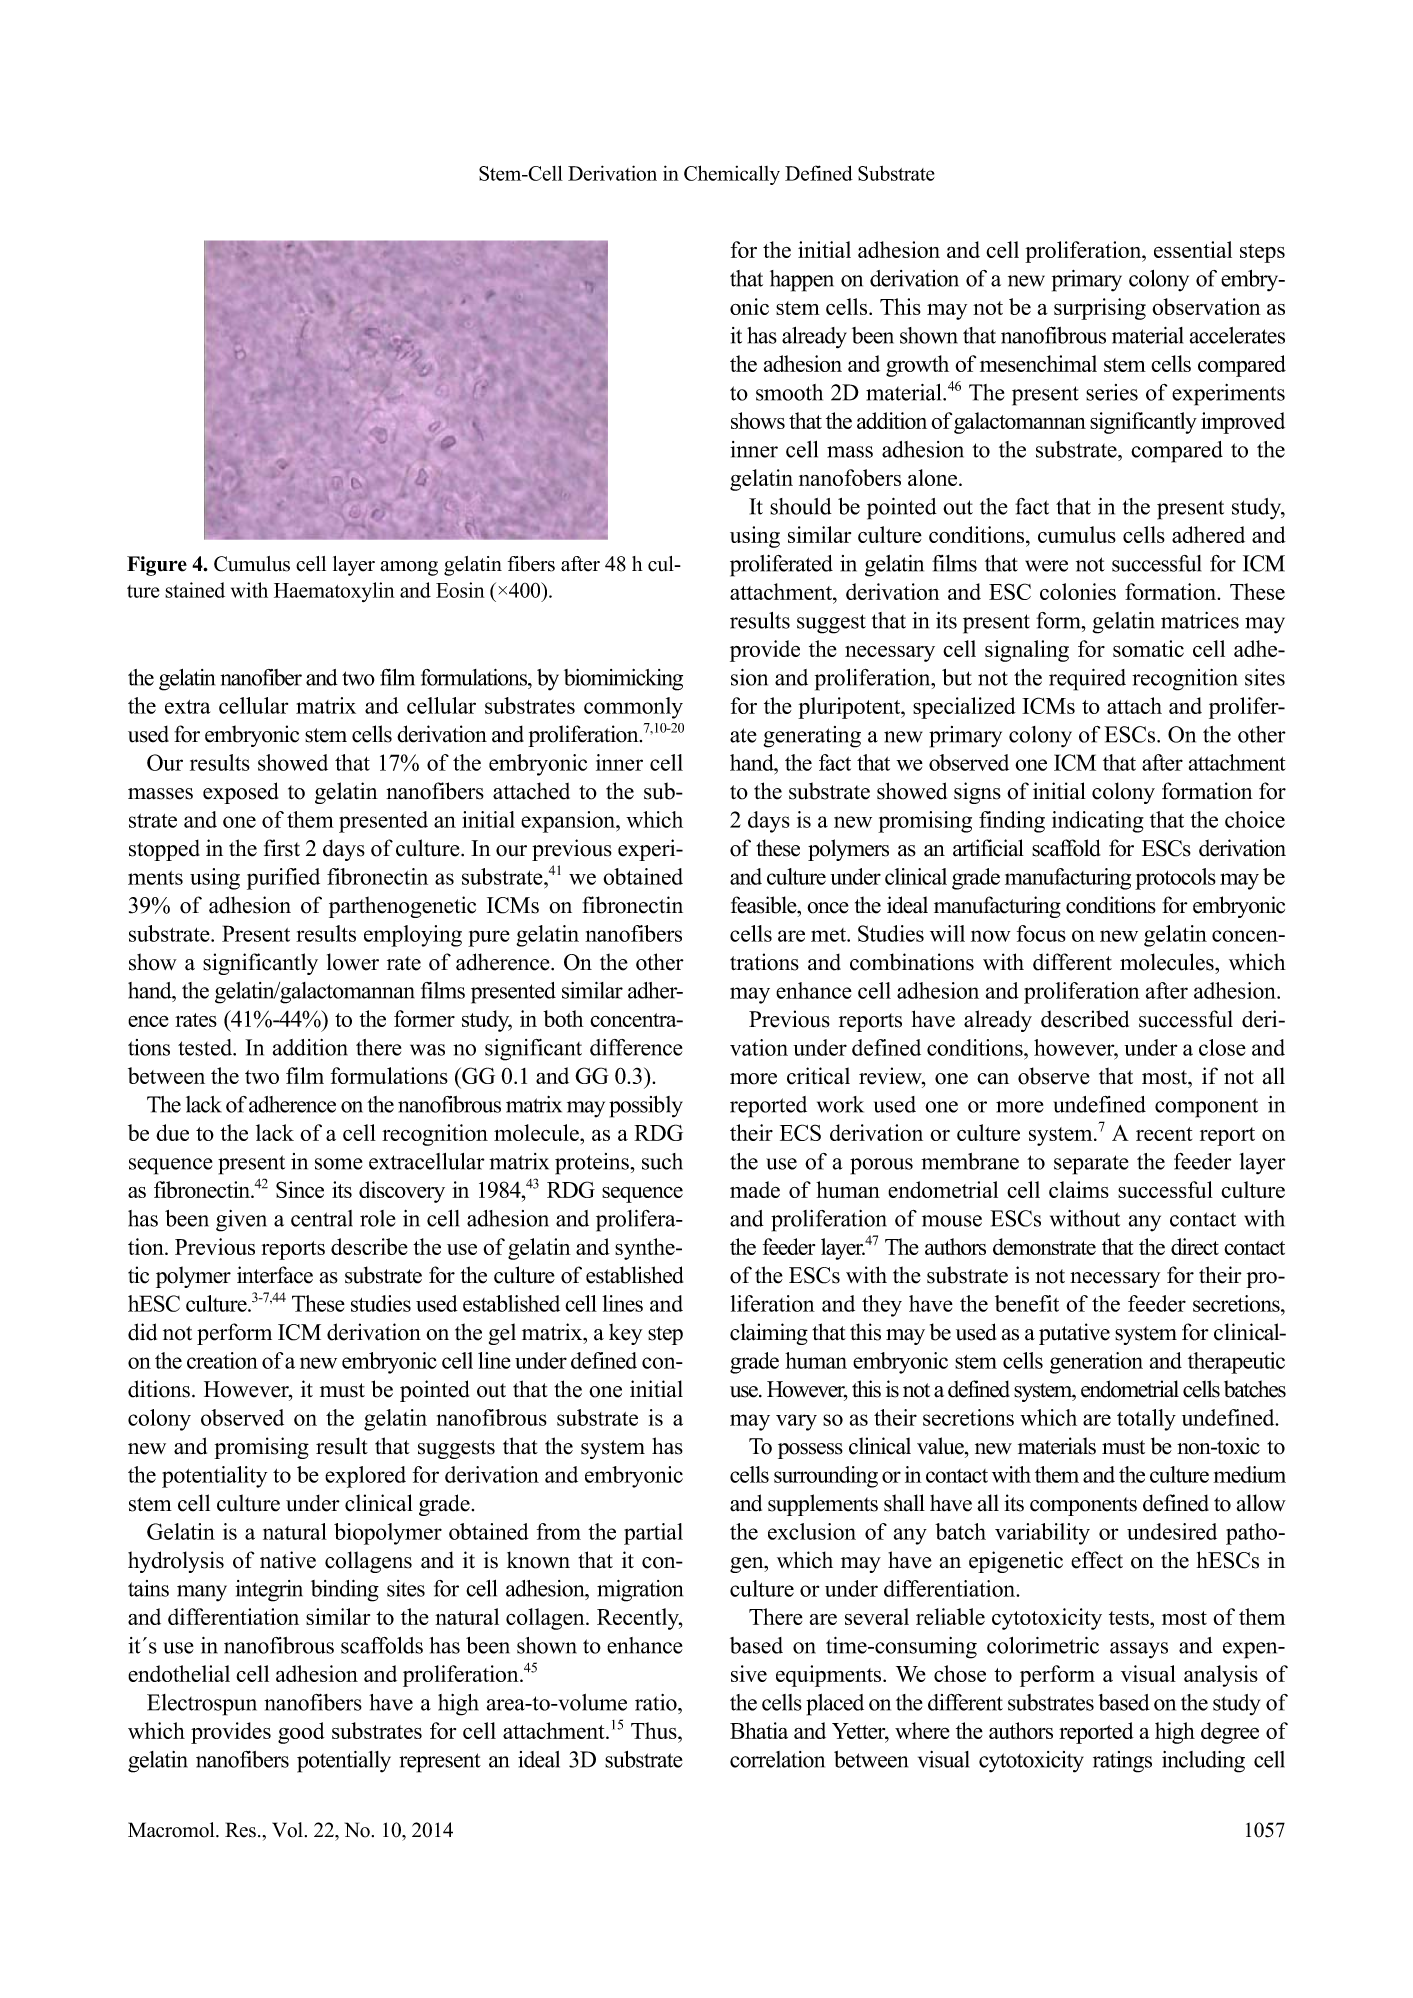 This screenshot has width=1413, height=1998. Describe the element at coordinates (301, 1733) in the screenshot. I see `good` at that location.
